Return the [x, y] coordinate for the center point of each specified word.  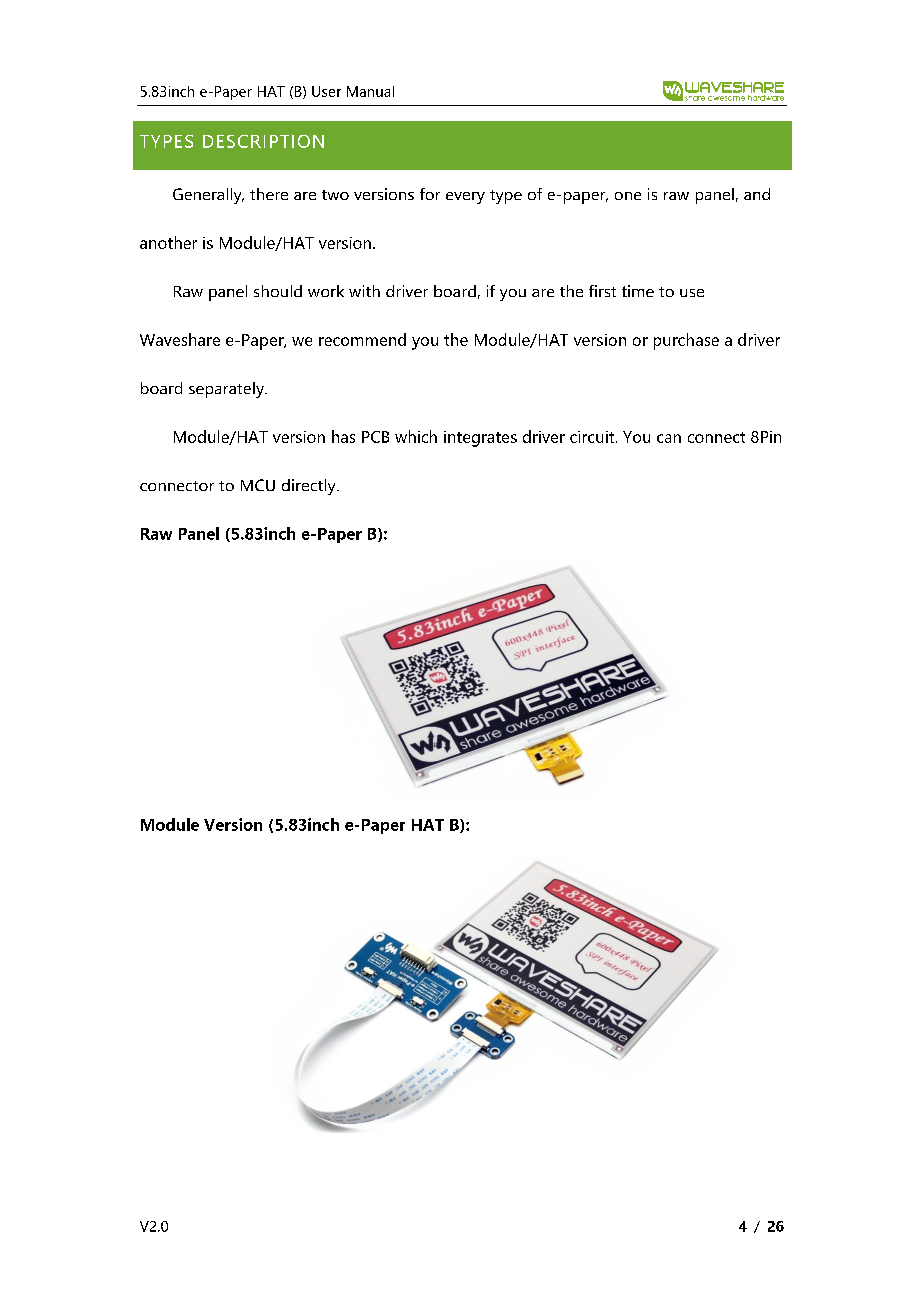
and [757, 194]
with [364, 291]
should [278, 291]
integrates [480, 439]
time [638, 291]
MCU [258, 485]
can [669, 438]
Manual [370, 91]
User [326, 91]
